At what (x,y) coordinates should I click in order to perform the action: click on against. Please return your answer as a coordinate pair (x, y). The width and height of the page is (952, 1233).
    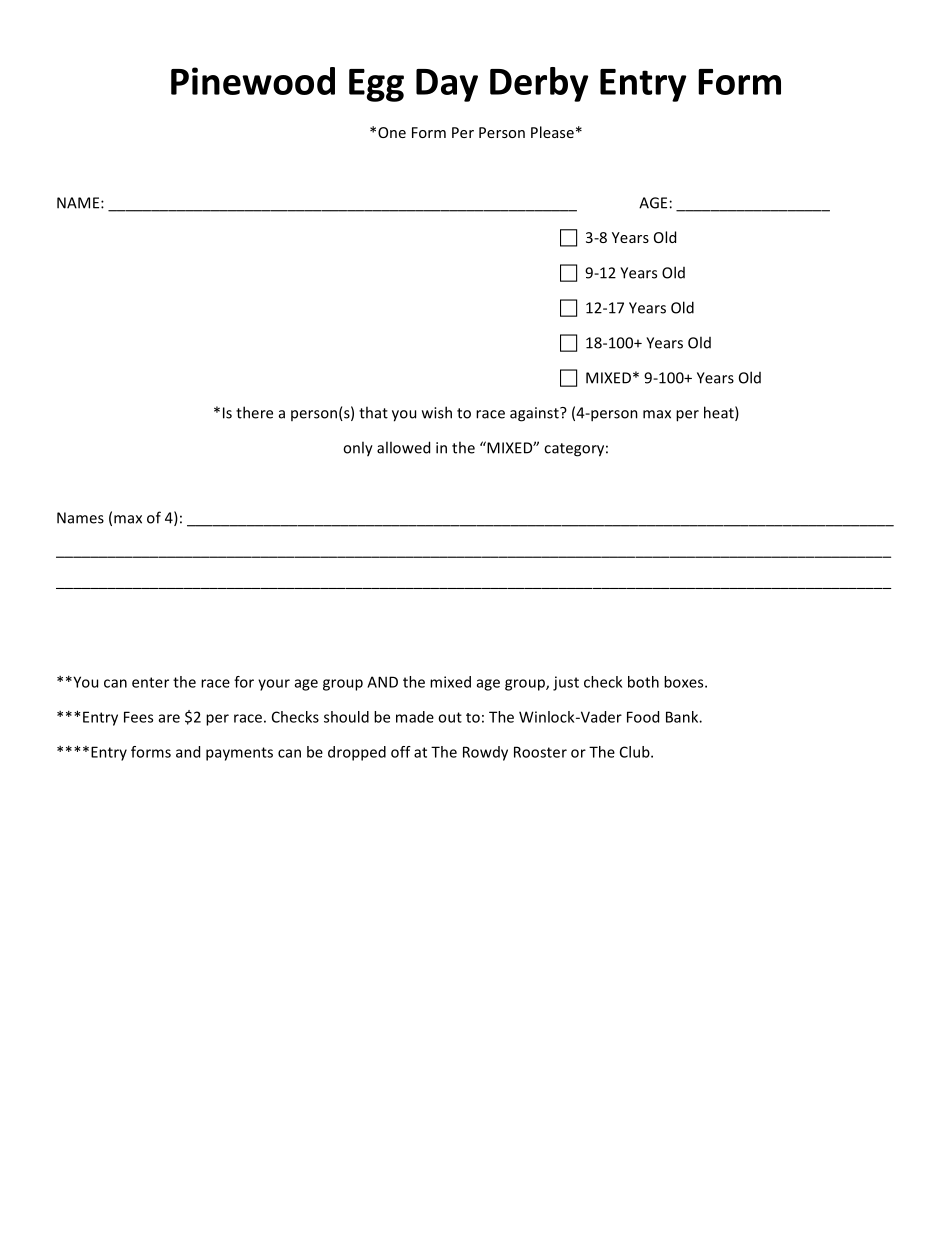
    Looking at the image, I should click on (535, 414).
